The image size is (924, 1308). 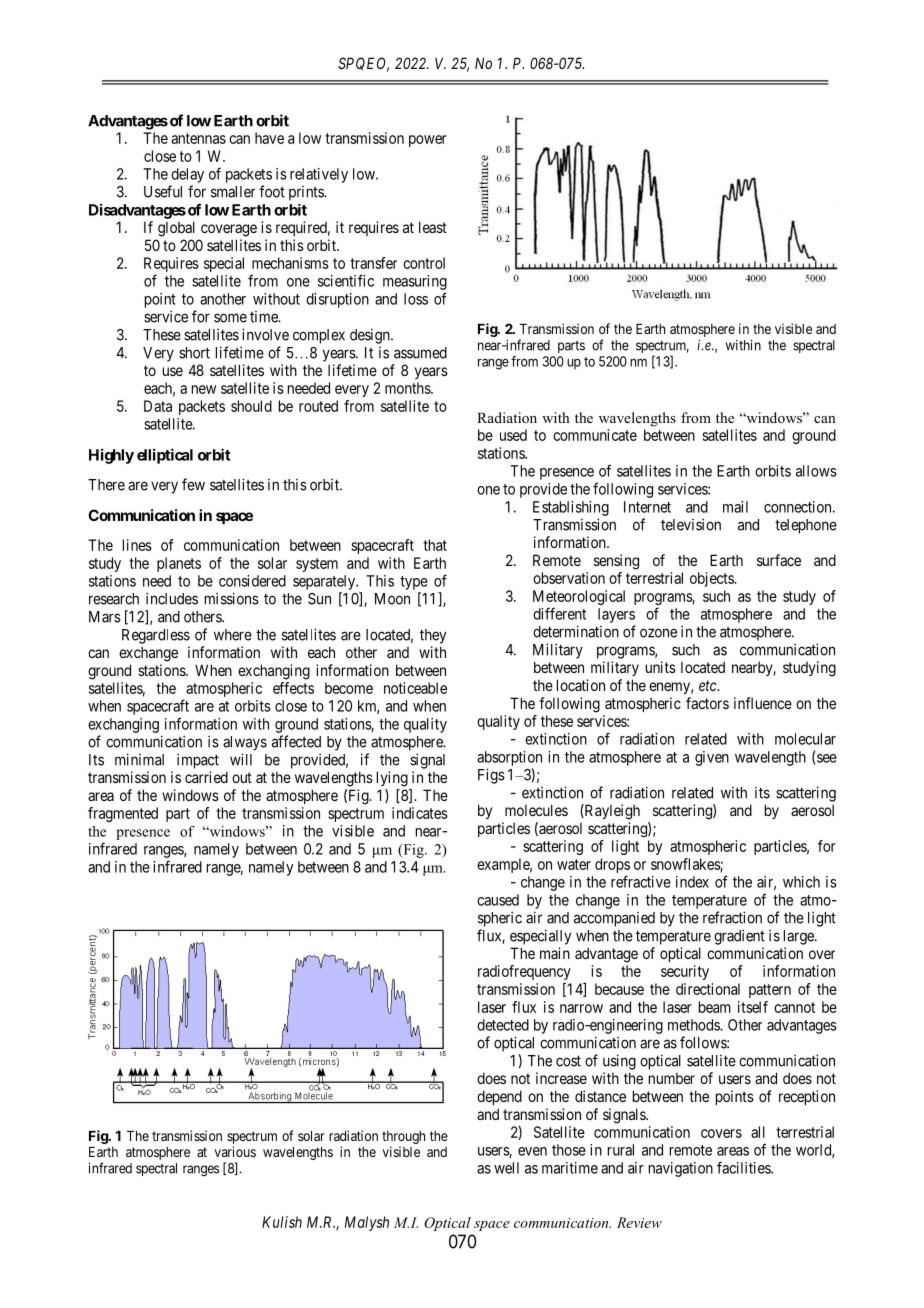 What do you see at coordinates (123, 814) in the screenshot?
I see `fragmented` at bounding box center [123, 814].
